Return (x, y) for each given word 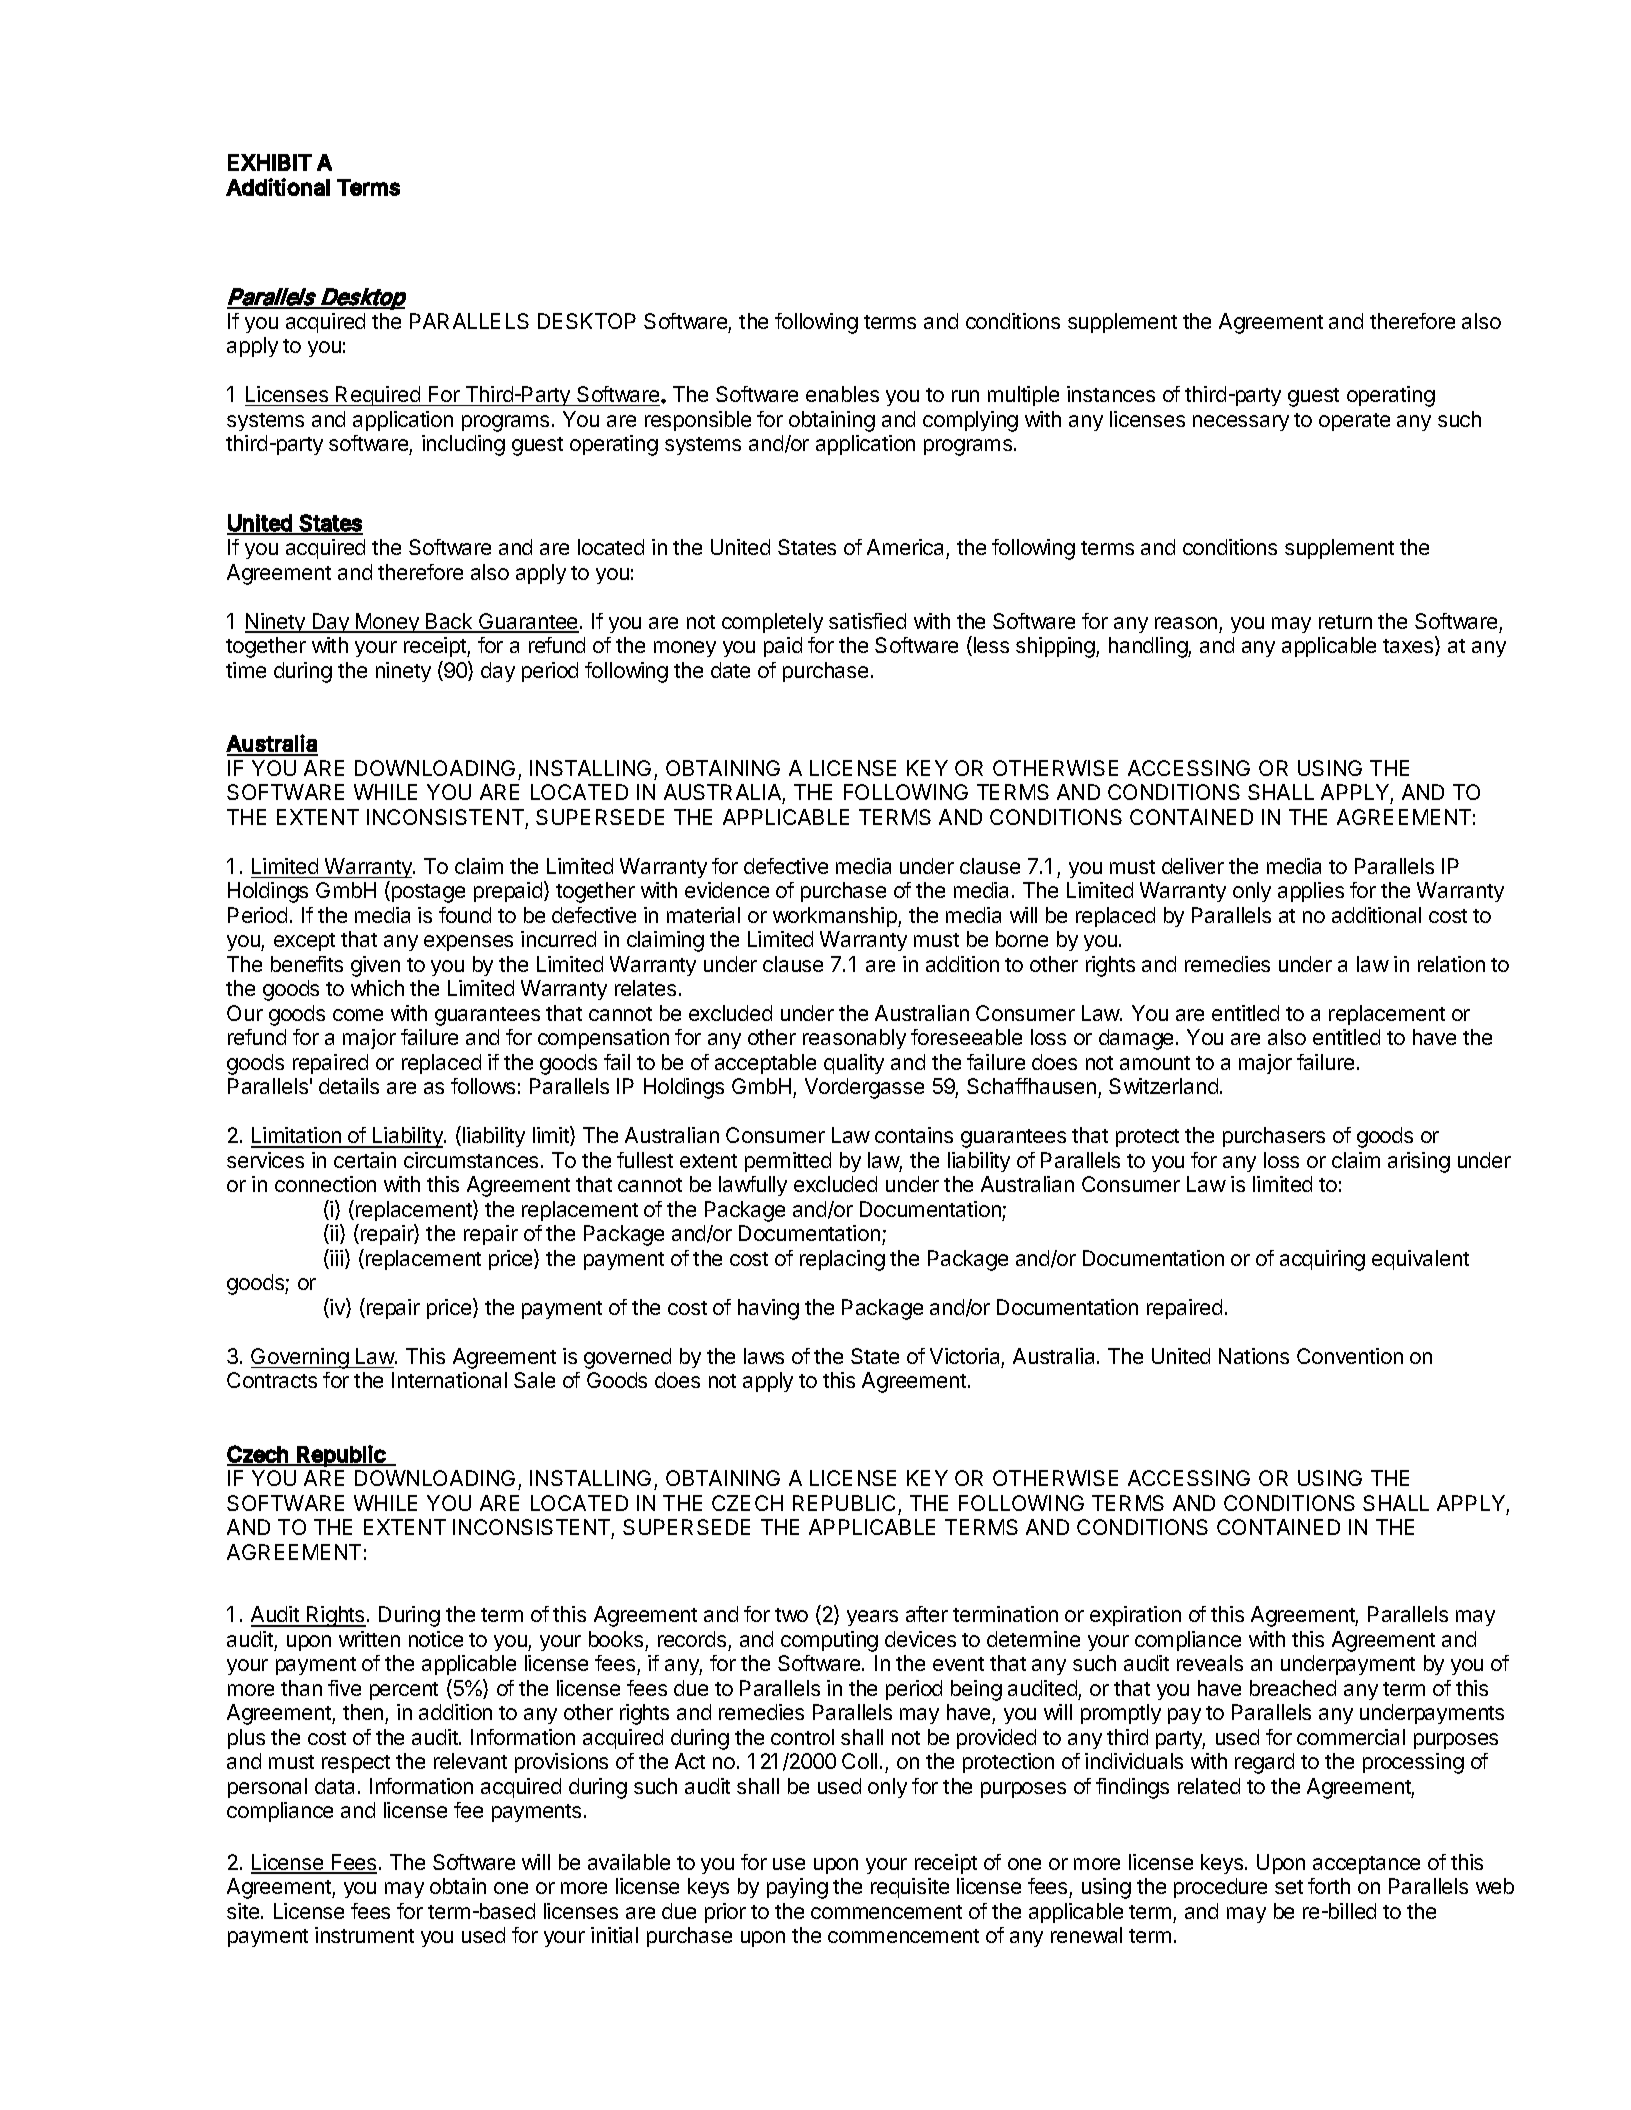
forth (1329, 1886)
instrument (364, 1935)
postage (427, 893)
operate (1354, 422)
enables (842, 394)
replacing (842, 1260)
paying (797, 1888)
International (449, 1380)
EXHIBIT (270, 162)
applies (1311, 892)
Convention (1350, 1356)
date (730, 670)
